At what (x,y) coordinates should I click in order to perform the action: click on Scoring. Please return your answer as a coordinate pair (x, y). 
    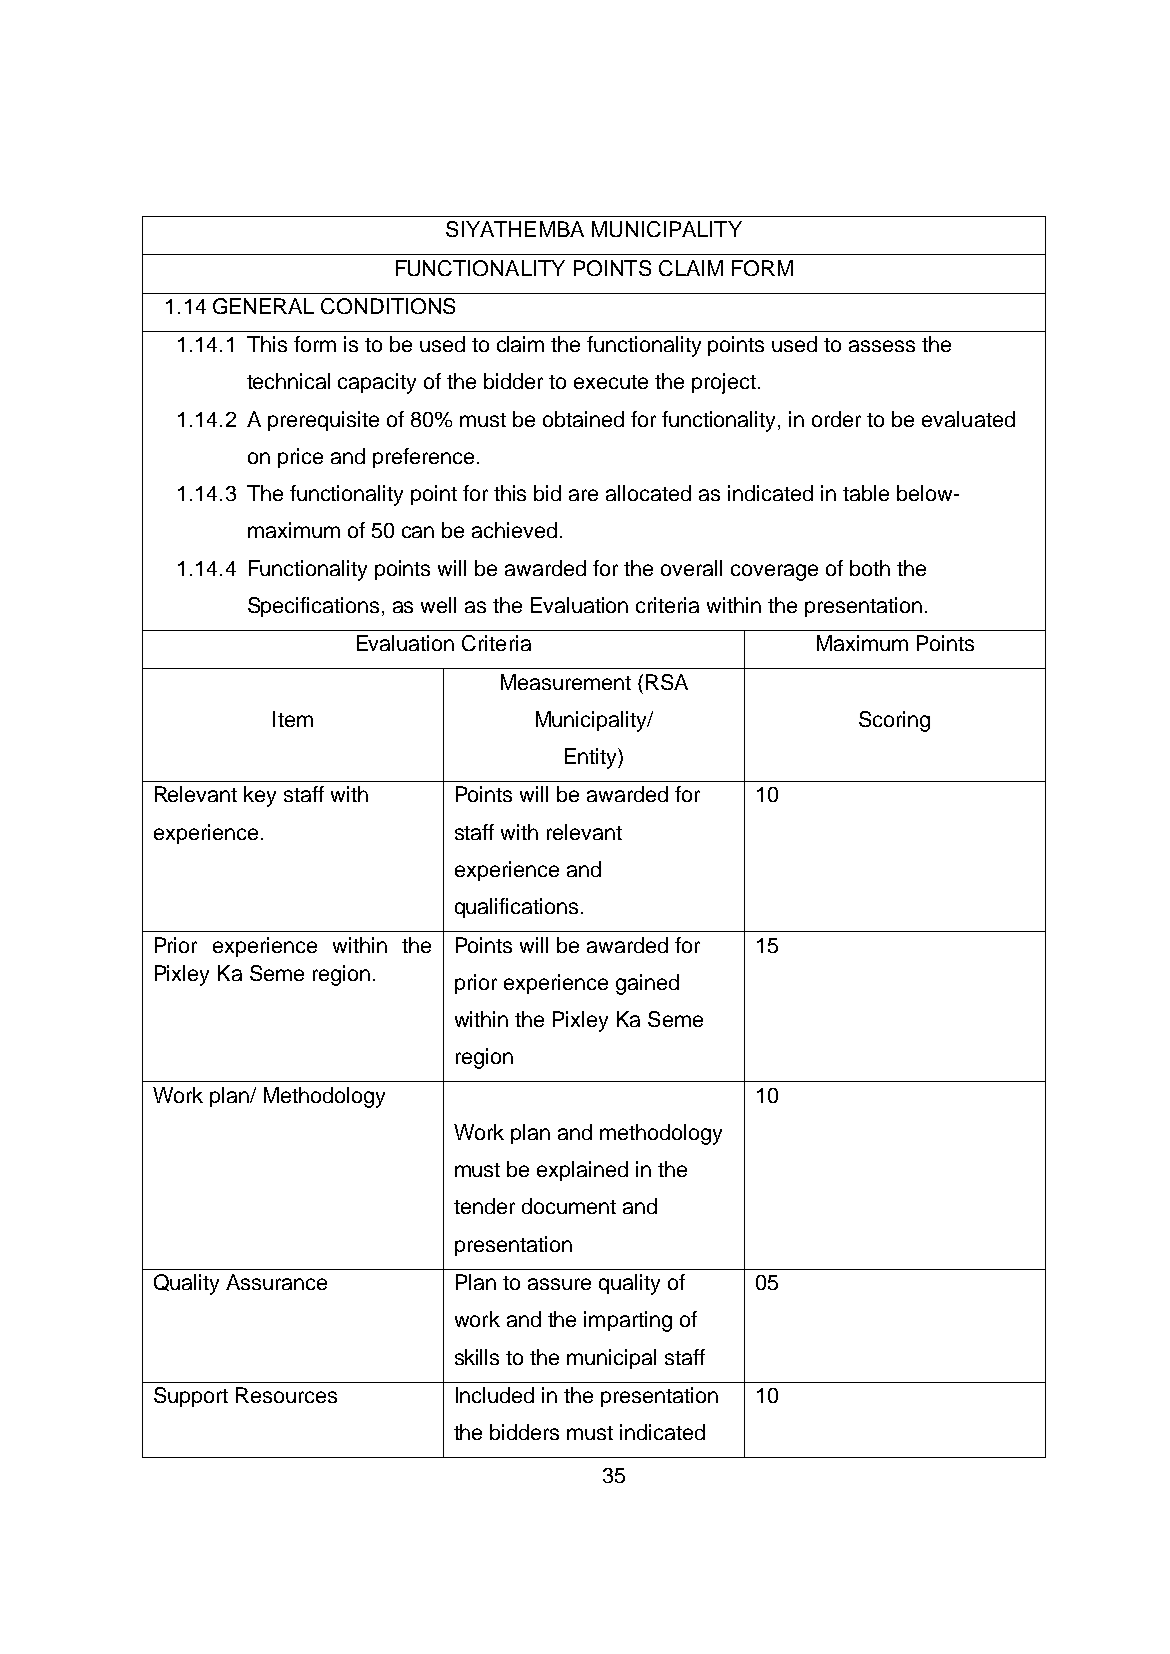
    Looking at the image, I should click on (894, 721).
